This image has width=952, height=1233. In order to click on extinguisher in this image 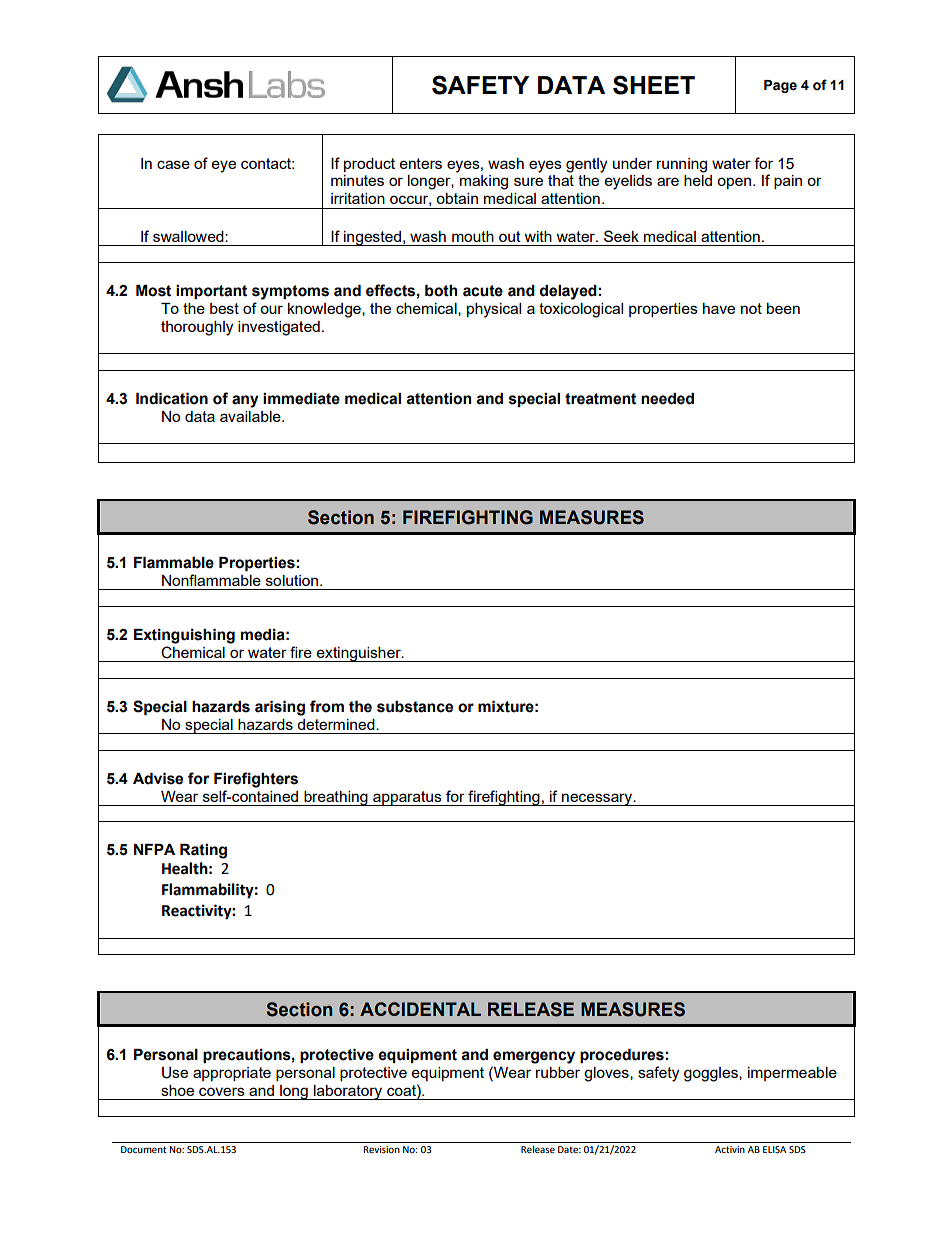, I will do `click(359, 654)`.
